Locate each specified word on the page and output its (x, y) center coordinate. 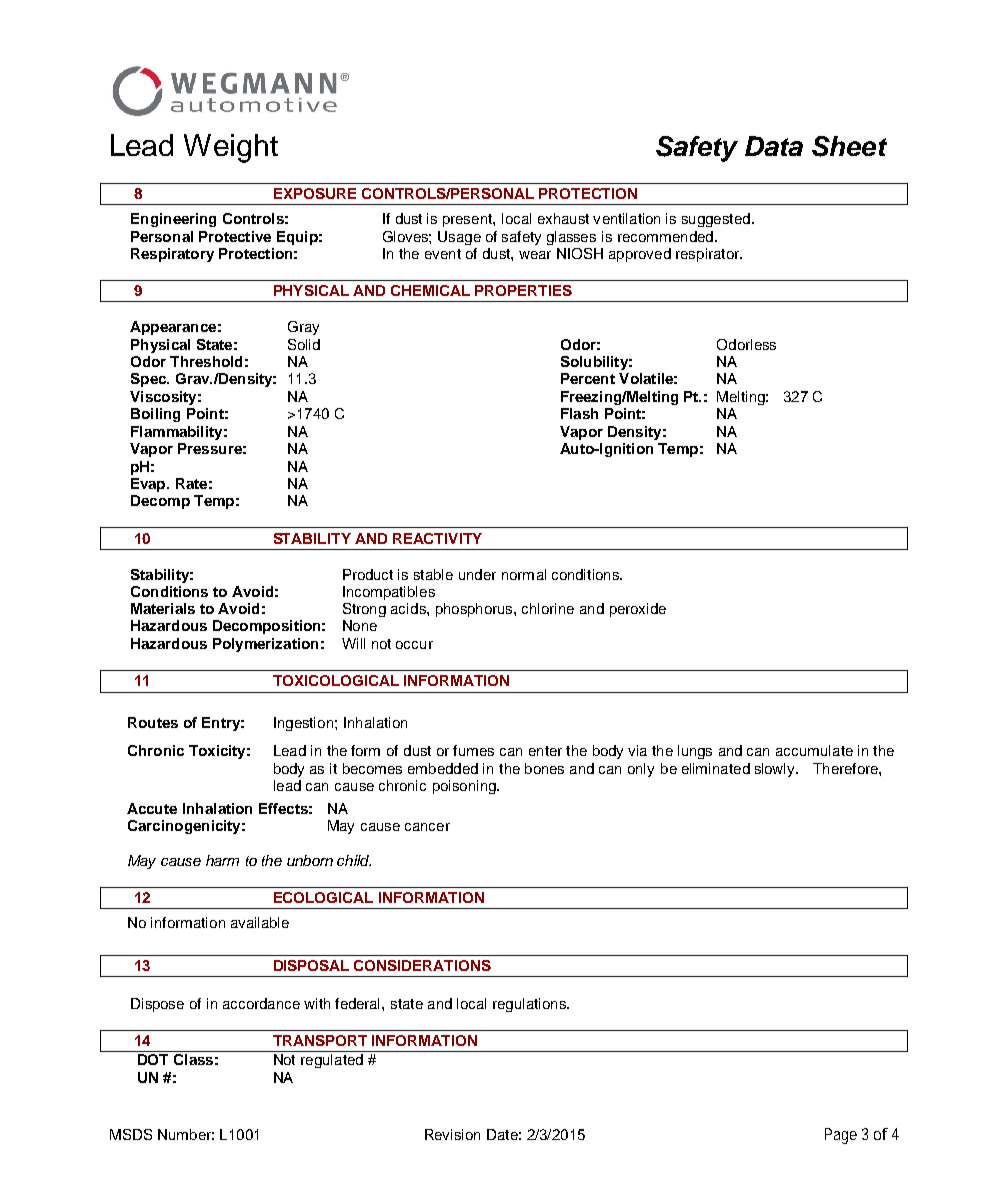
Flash (579, 413)
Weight (231, 148)
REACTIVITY (437, 538)
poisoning (465, 787)
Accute (152, 808)
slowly (776, 770)
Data (774, 146)
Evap (149, 485)
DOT (153, 1059)
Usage (459, 238)
